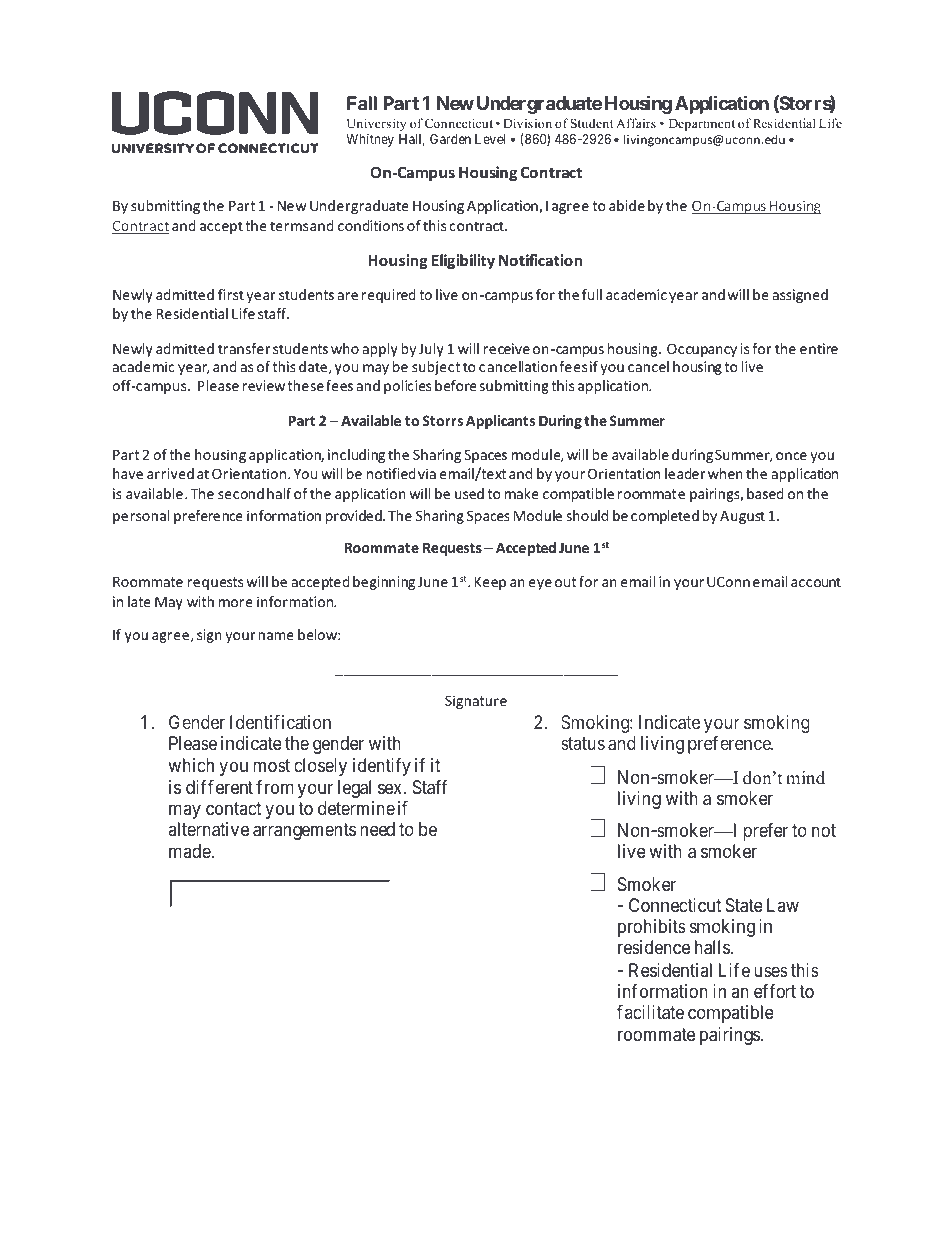  What do you see at coordinates (702, 350) in the image?
I see `Occupancy` at bounding box center [702, 350].
